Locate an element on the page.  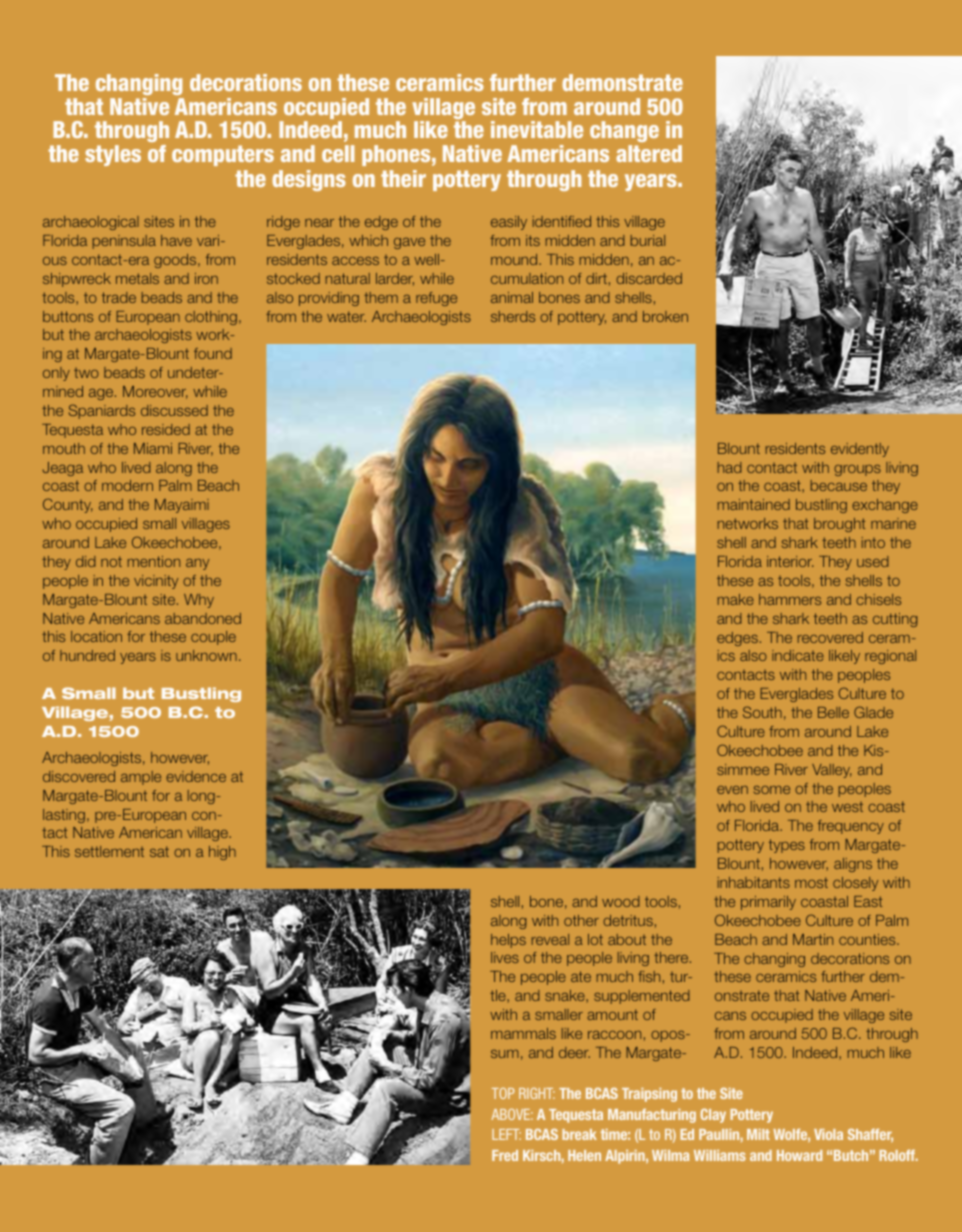
altered is located at coordinates (649, 153).
